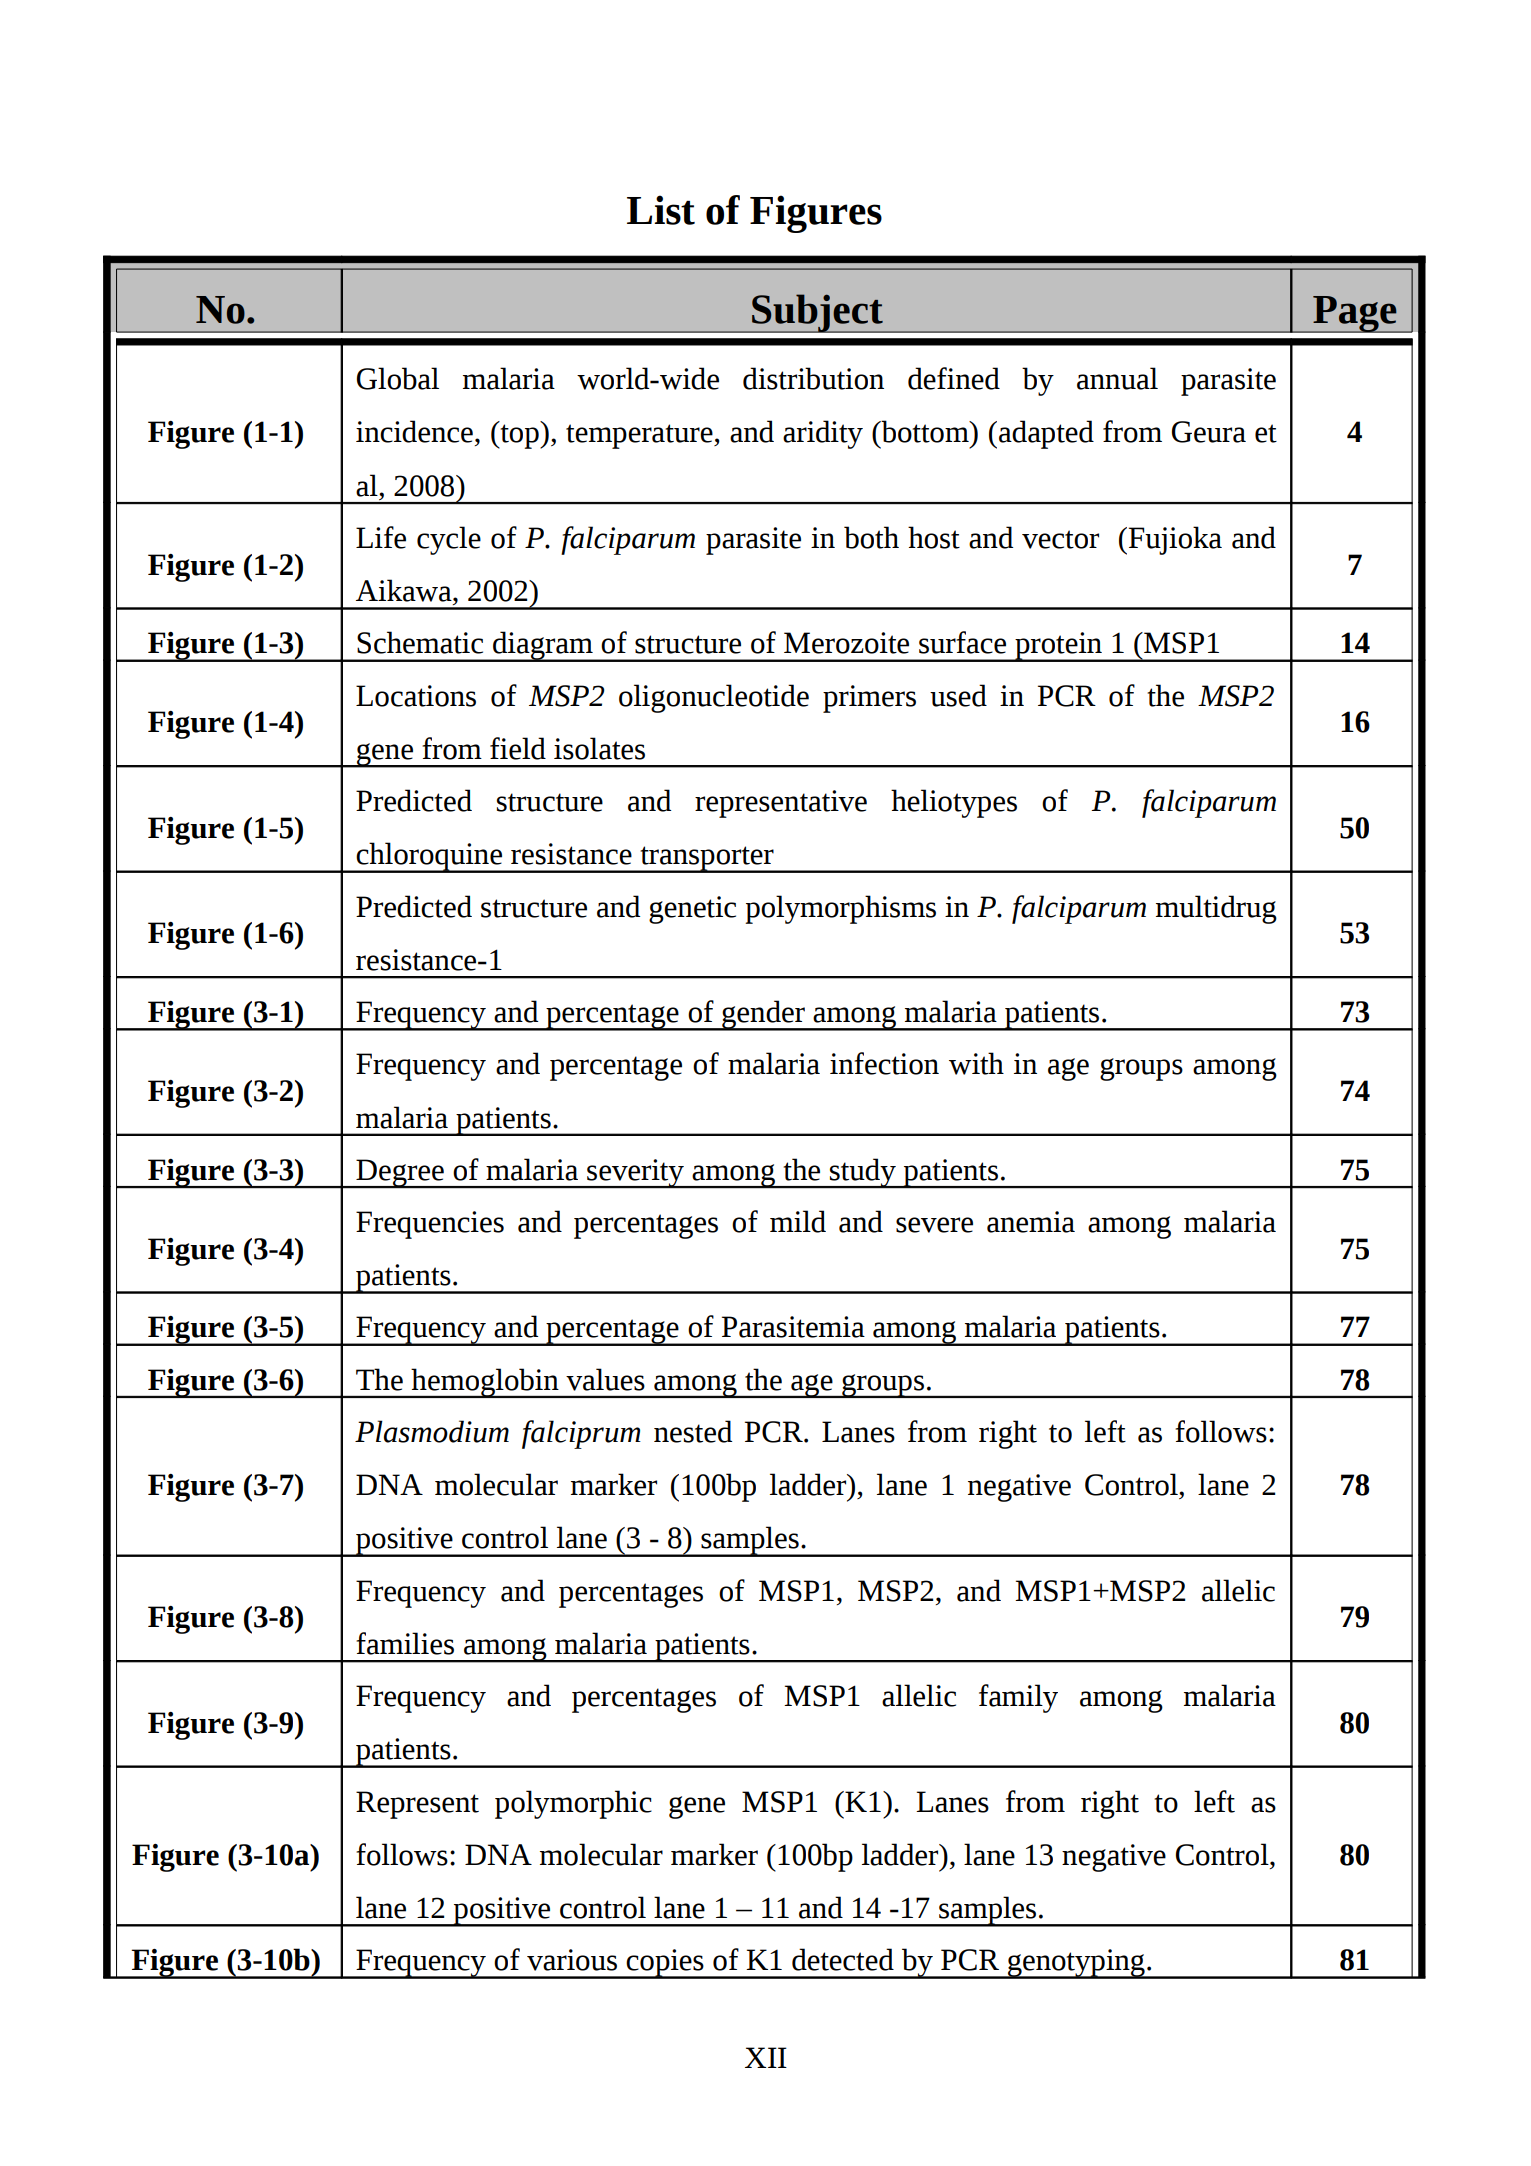 The image size is (1531, 2166). What do you see at coordinates (518, 748) in the page?
I see `field` at bounding box center [518, 748].
